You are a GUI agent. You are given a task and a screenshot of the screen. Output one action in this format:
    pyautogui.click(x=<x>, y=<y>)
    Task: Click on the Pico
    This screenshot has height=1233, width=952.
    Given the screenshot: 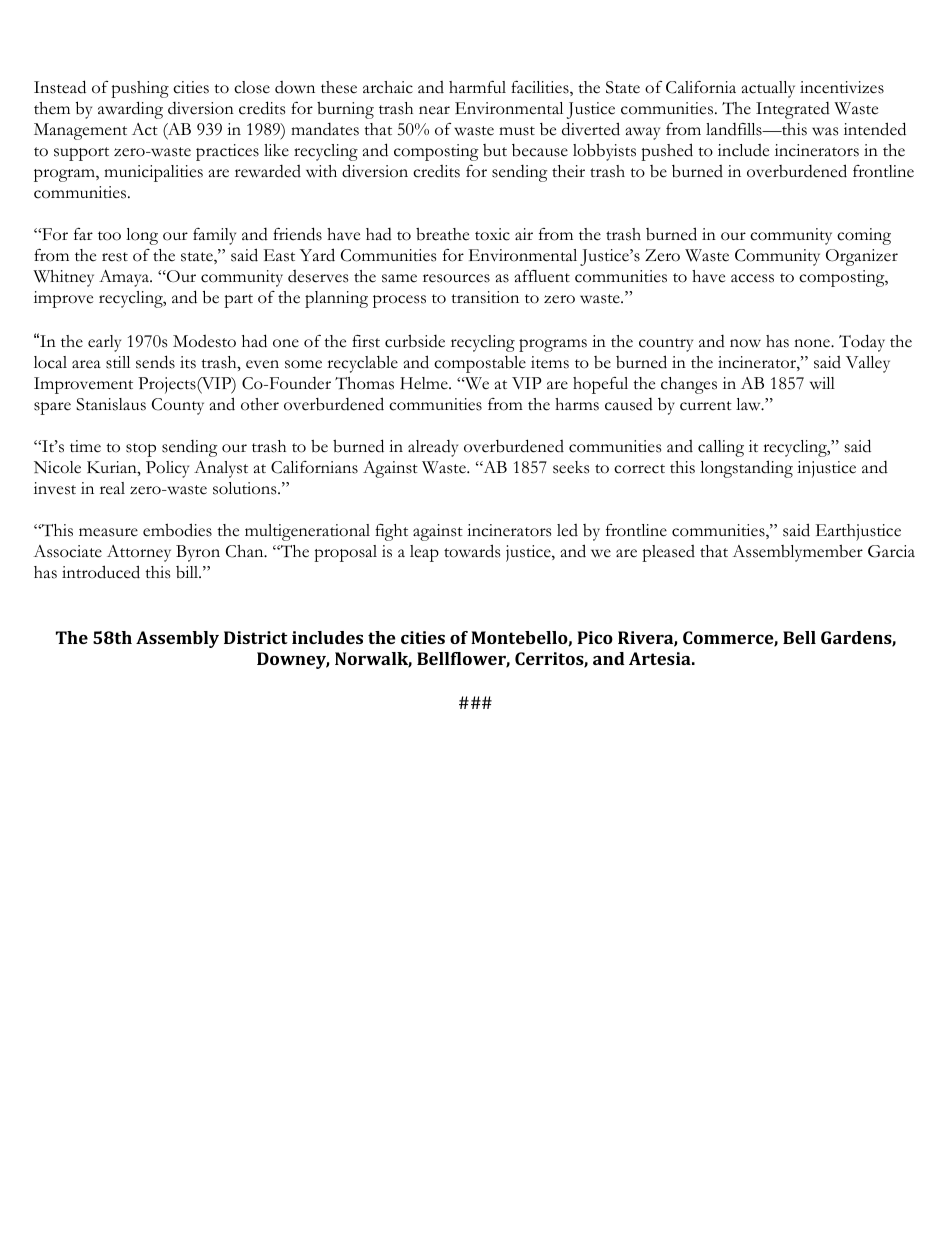 What is the action you would take?
    pyautogui.click(x=595, y=637)
